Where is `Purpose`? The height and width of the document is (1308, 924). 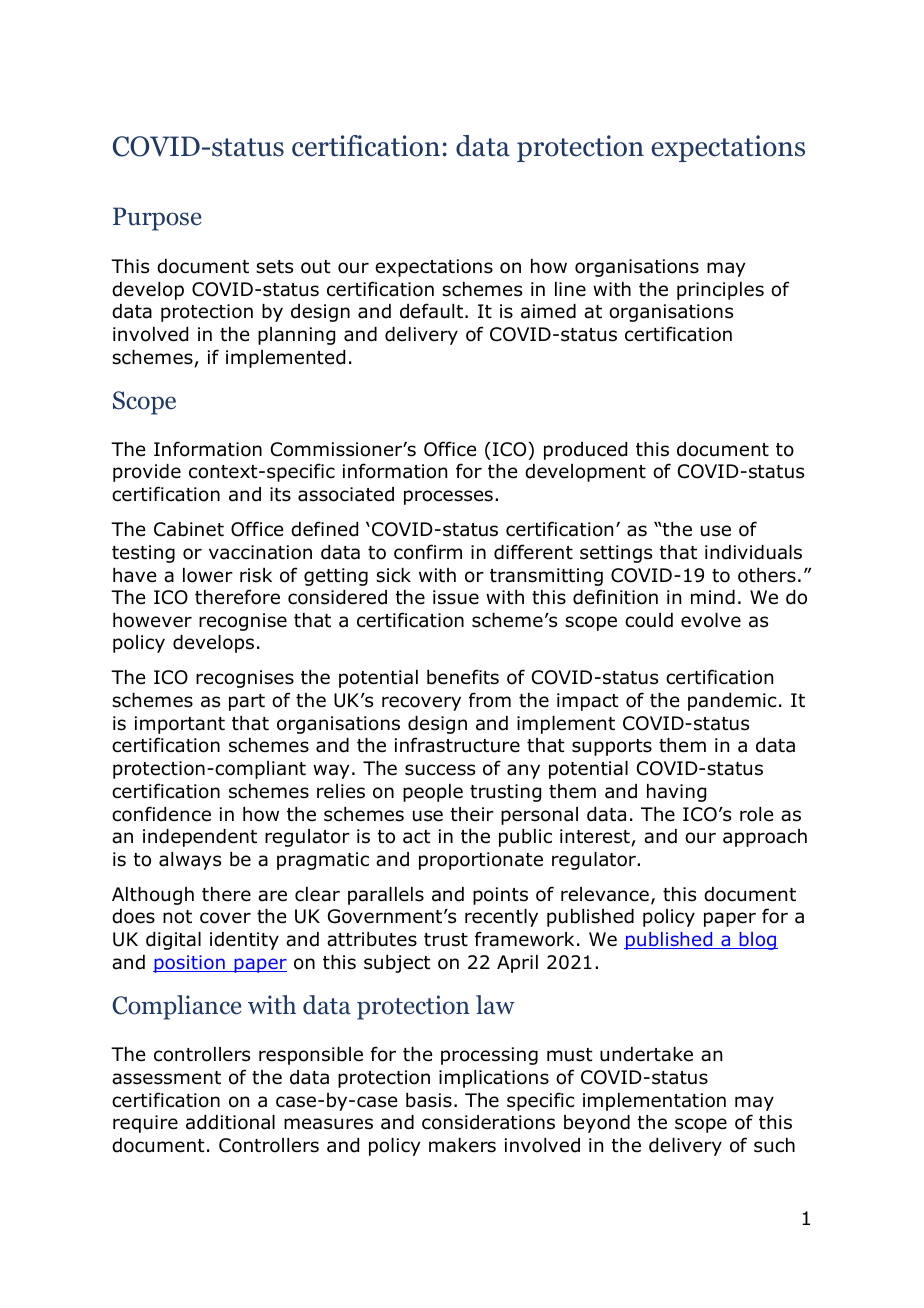 Purpose is located at coordinates (157, 219).
